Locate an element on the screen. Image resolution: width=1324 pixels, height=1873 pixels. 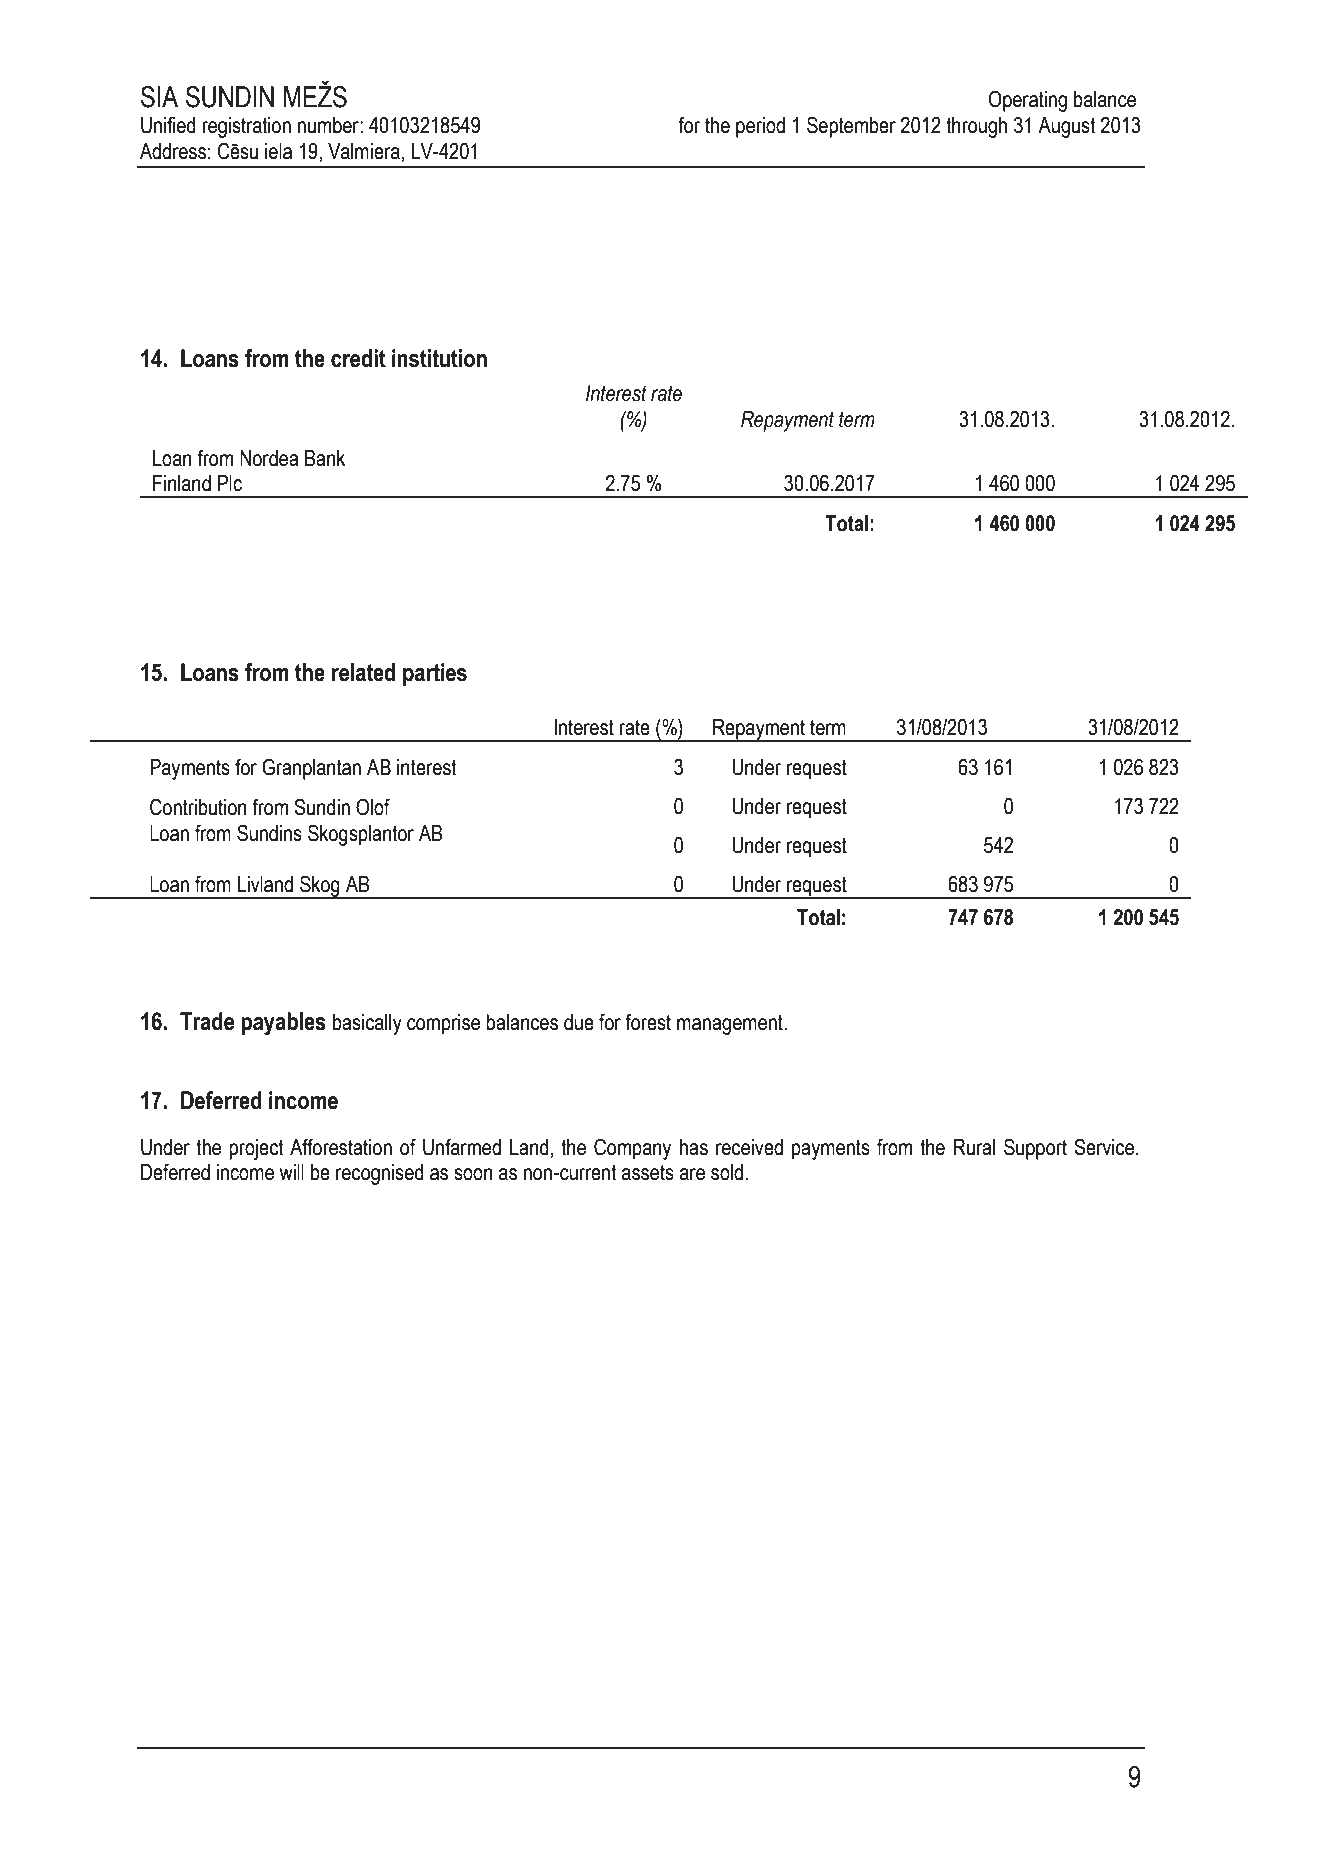
Olof is located at coordinates (373, 807).
